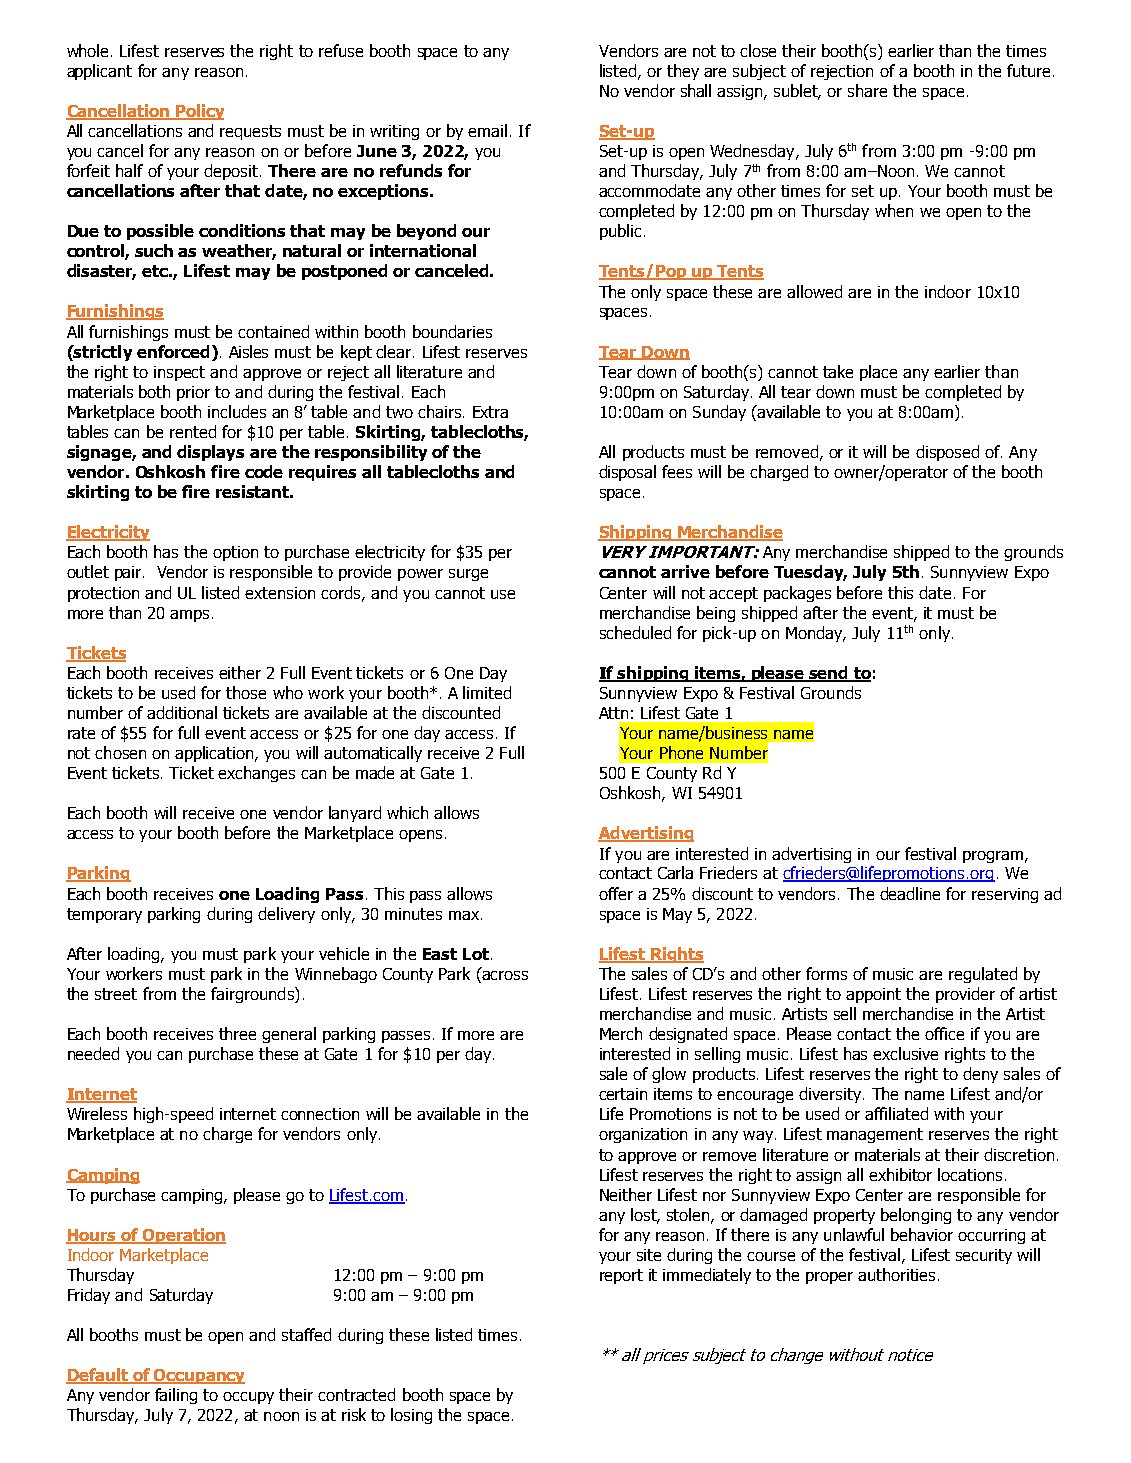 The height and width of the document is (1463, 1131). I want to click on report, so click(621, 1276).
